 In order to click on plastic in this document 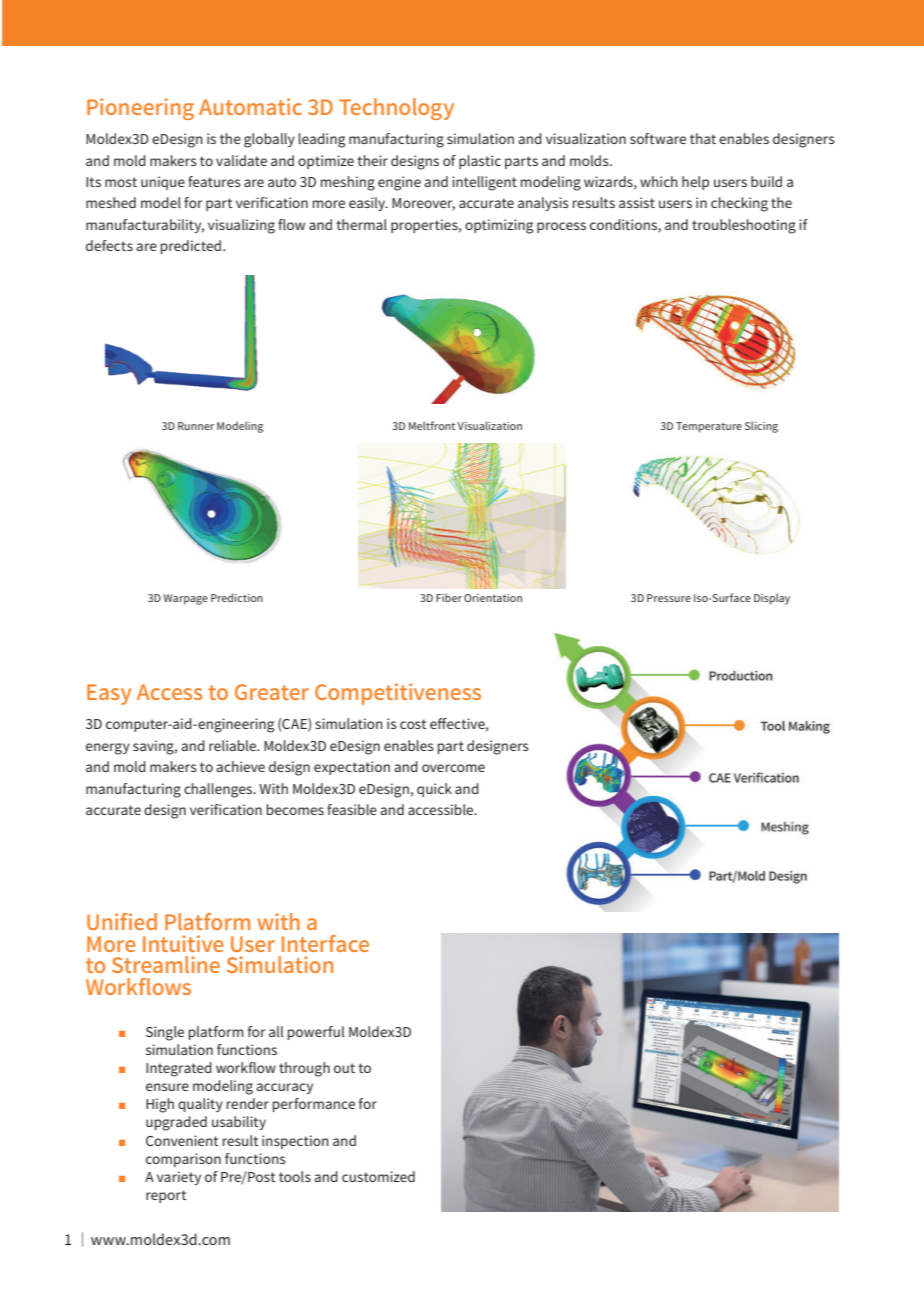, I will do `click(480, 162)`.
